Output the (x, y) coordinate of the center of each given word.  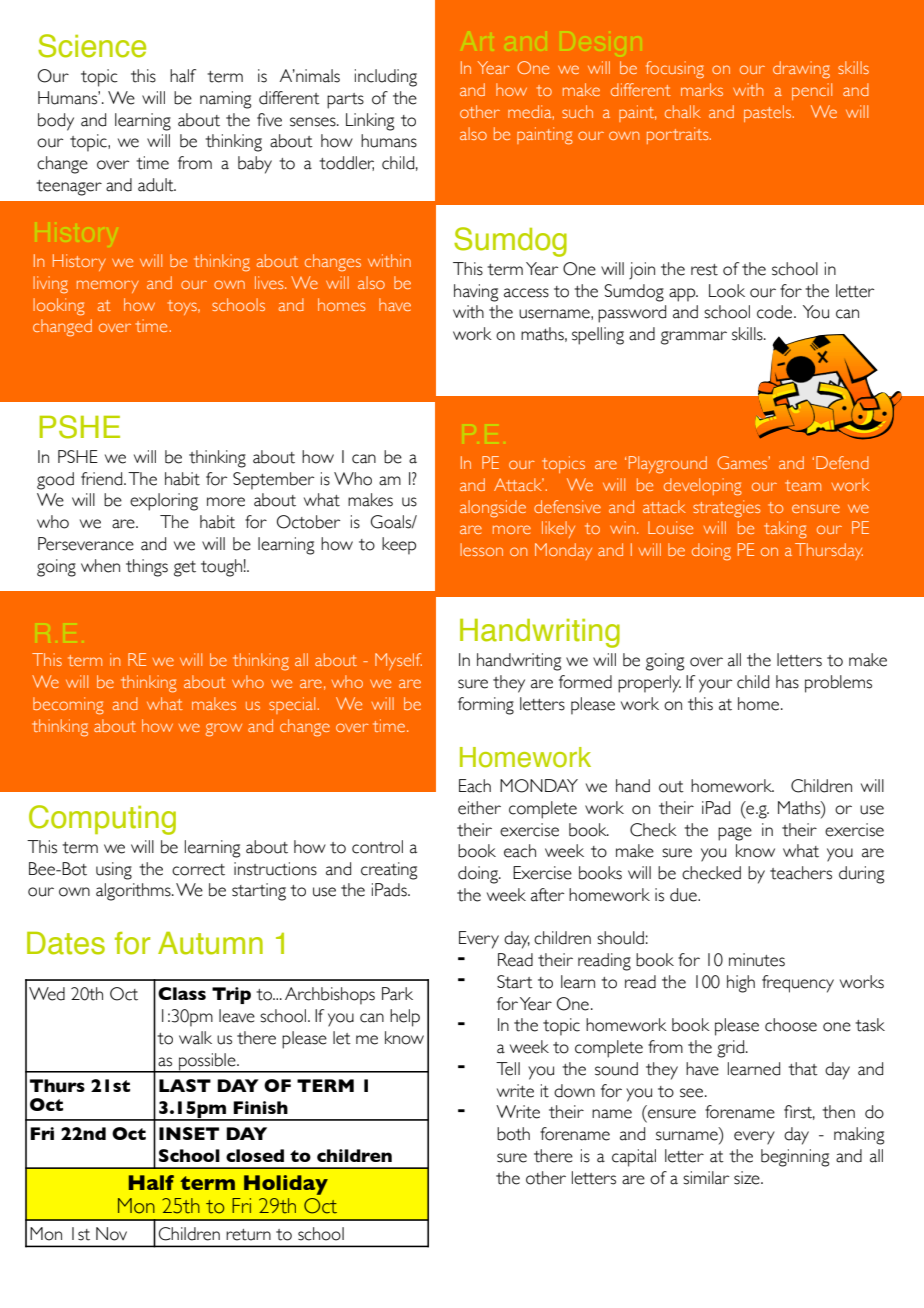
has (787, 682)
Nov (111, 1234)
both (513, 1134)
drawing (801, 70)
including (386, 78)
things (147, 568)
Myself (398, 661)
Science (92, 46)
